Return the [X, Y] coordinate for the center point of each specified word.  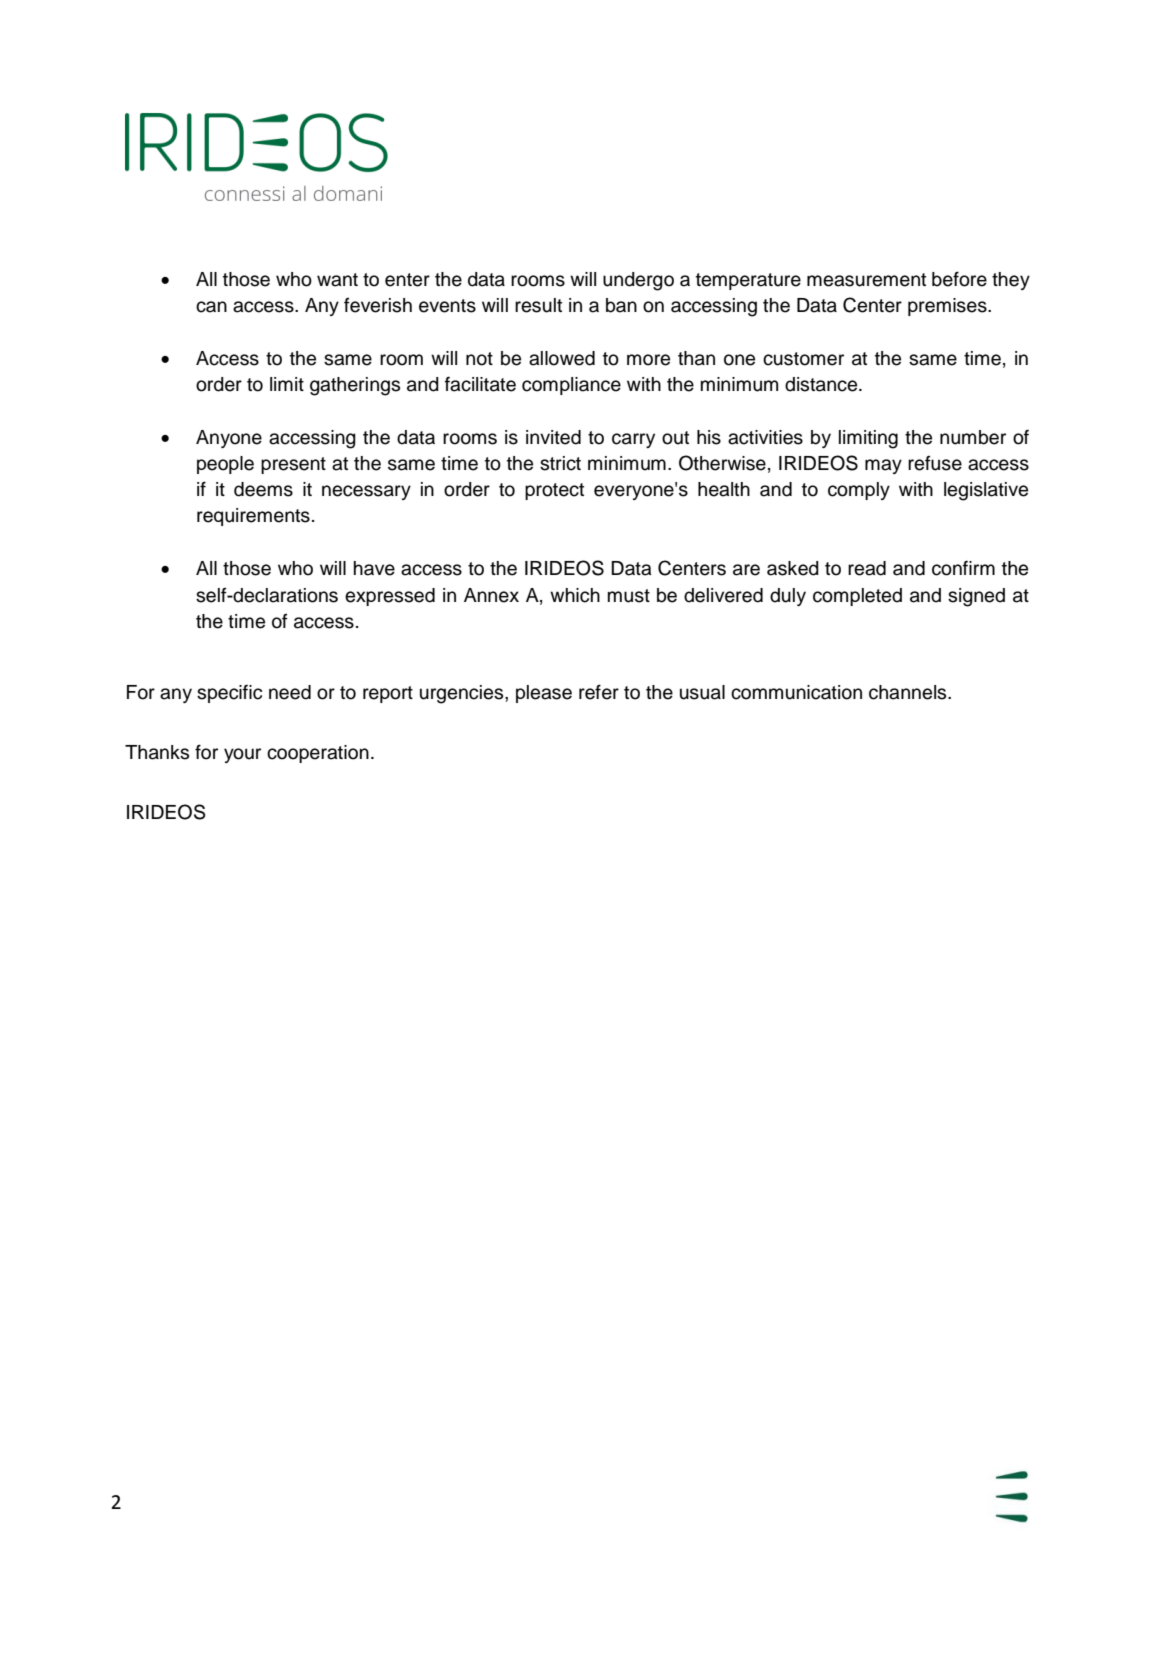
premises [948, 307]
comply [859, 491]
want [337, 280]
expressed [390, 597]
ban [621, 305]
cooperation [318, 754]
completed [857, 597]
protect [554, 491]
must [629, 596]
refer [599, 692]
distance [822, 384]
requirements [253, 517]
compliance [571, 386]
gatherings [355, 386]
